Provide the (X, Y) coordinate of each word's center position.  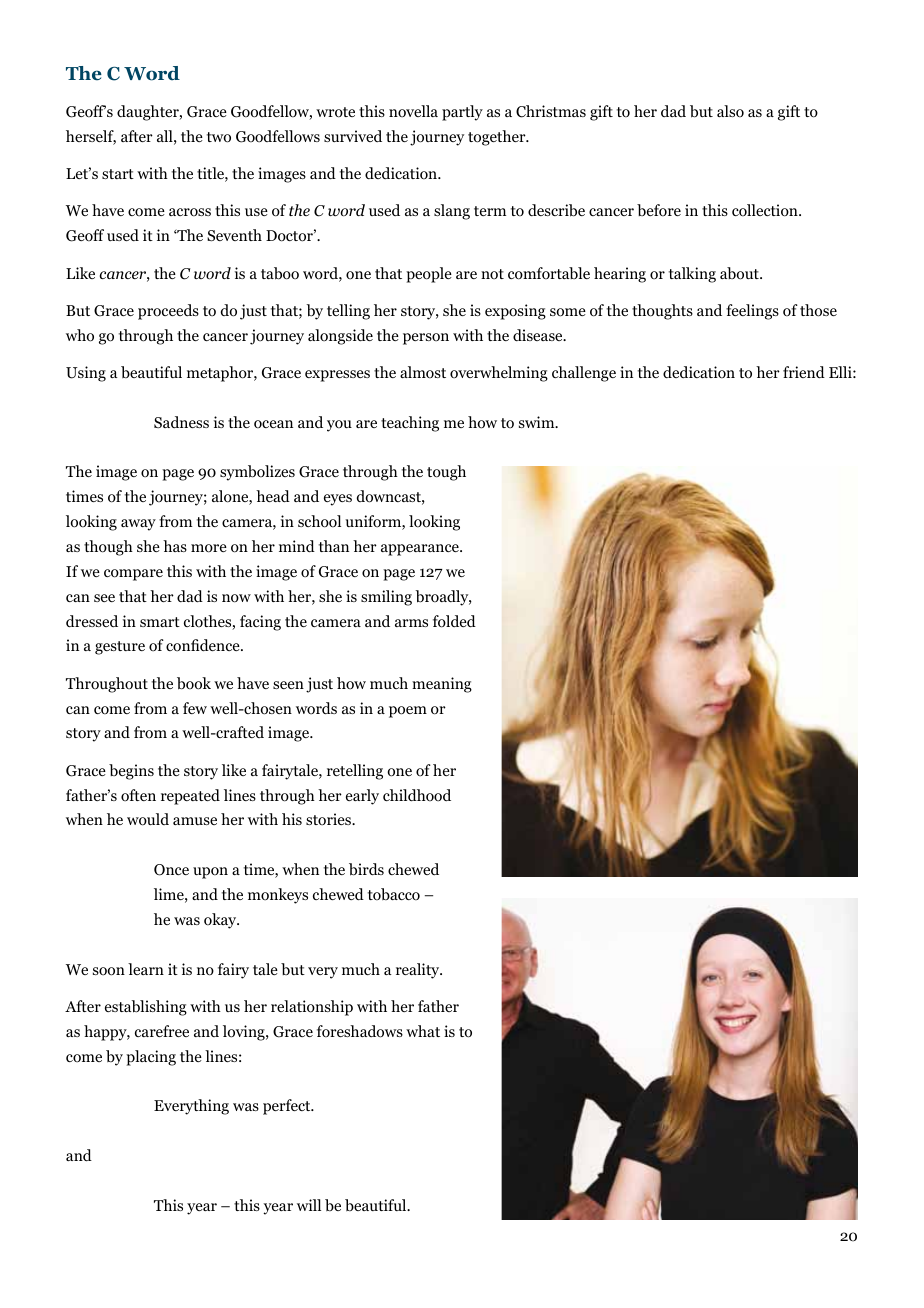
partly (462, 113)
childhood (417, 795)
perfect (288, 1107)
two (219, 137)
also (730, 111)
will (309, 1205)
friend (804, 372)
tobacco (394, 894)
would (148, 819)
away (138, 525)
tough (446, 473)
